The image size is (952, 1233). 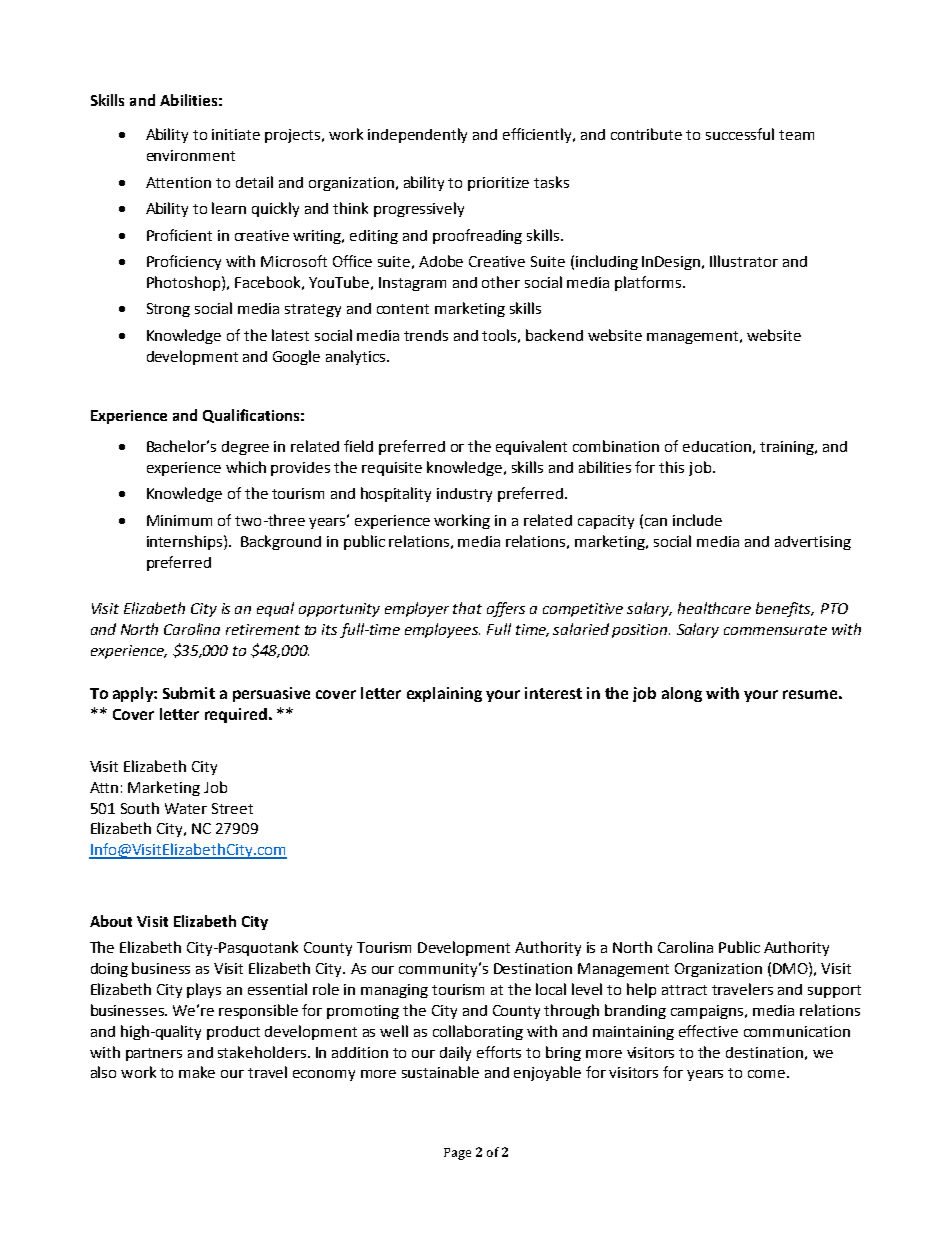 What do you see at coordinates (245, 448) in the document?
I see `degree` at bounding box center [245, 448].
